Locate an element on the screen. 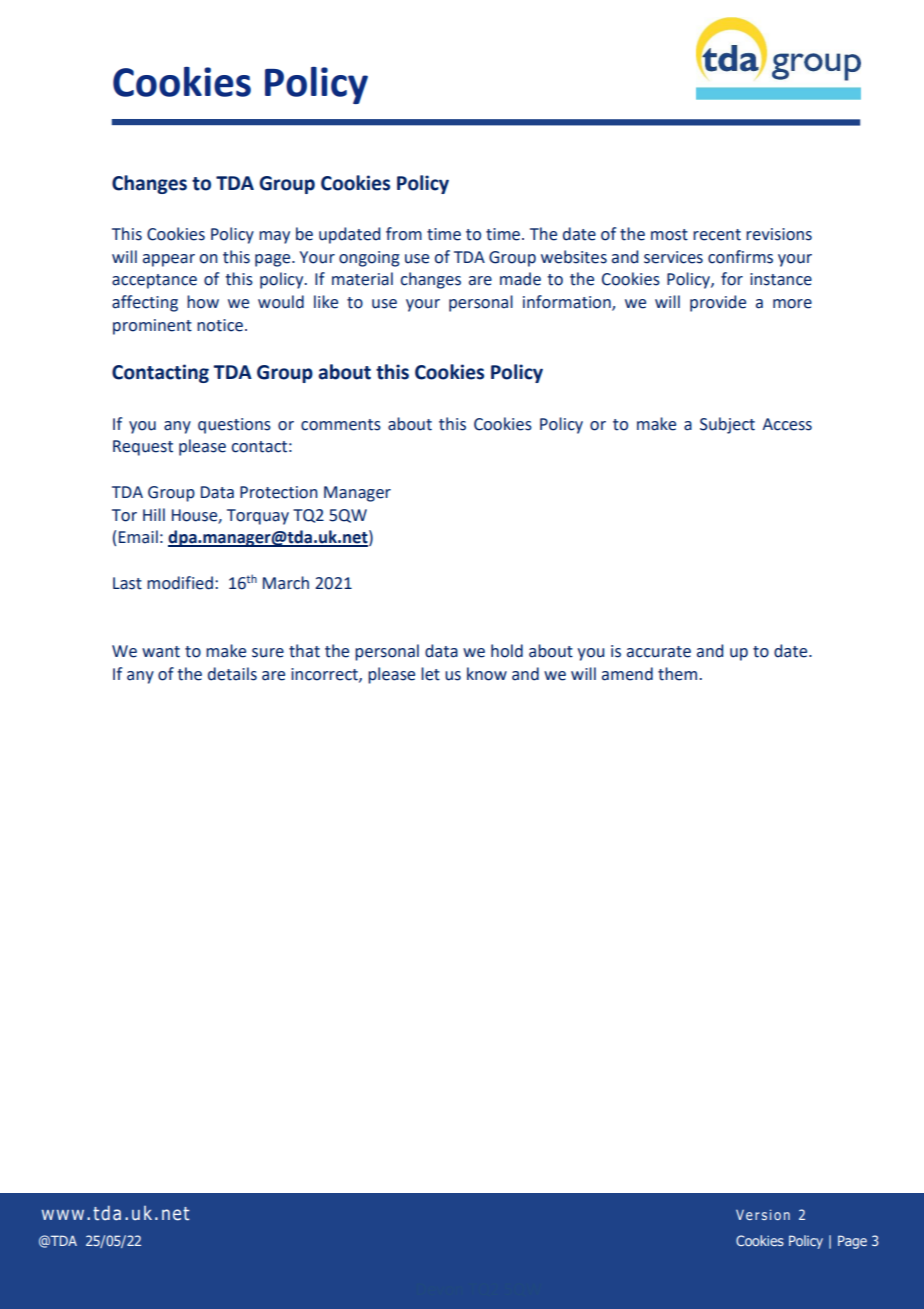 This screenshot has width=924, height=1309. details is located at coordinates (232, 674).
